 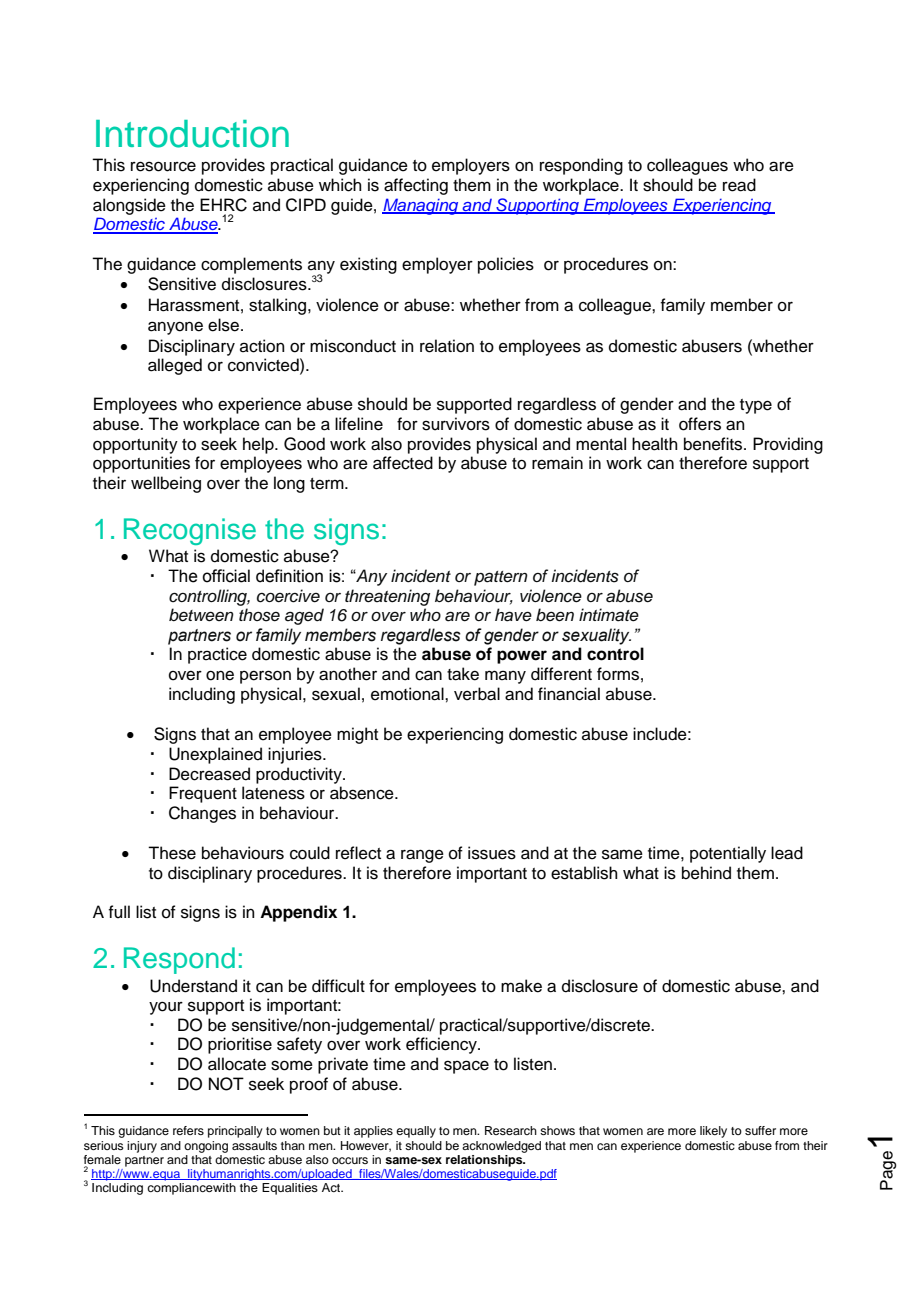 I want to click on read, so click(x=739, y=185).
